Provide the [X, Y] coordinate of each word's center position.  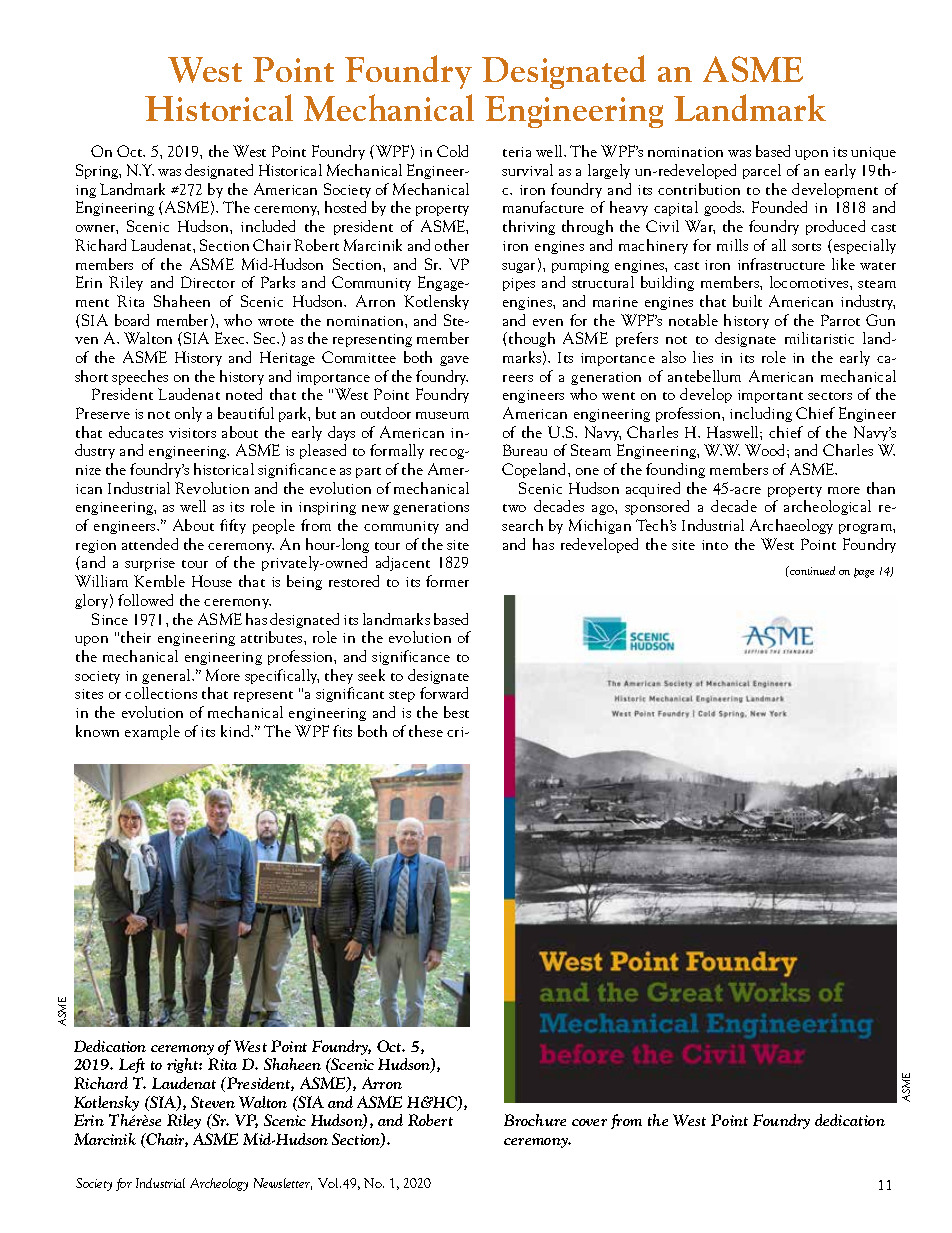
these [426, 731]
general [167, 676]
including [761, 414]
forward [444, 693]
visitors [192, 433]
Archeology [219, 1184]
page [864, 573]
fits [342, 731]
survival [527, 170]
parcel [762, 171]
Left [132, 1065]
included [268, 226]
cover [589, 1122]
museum [442, 415]
